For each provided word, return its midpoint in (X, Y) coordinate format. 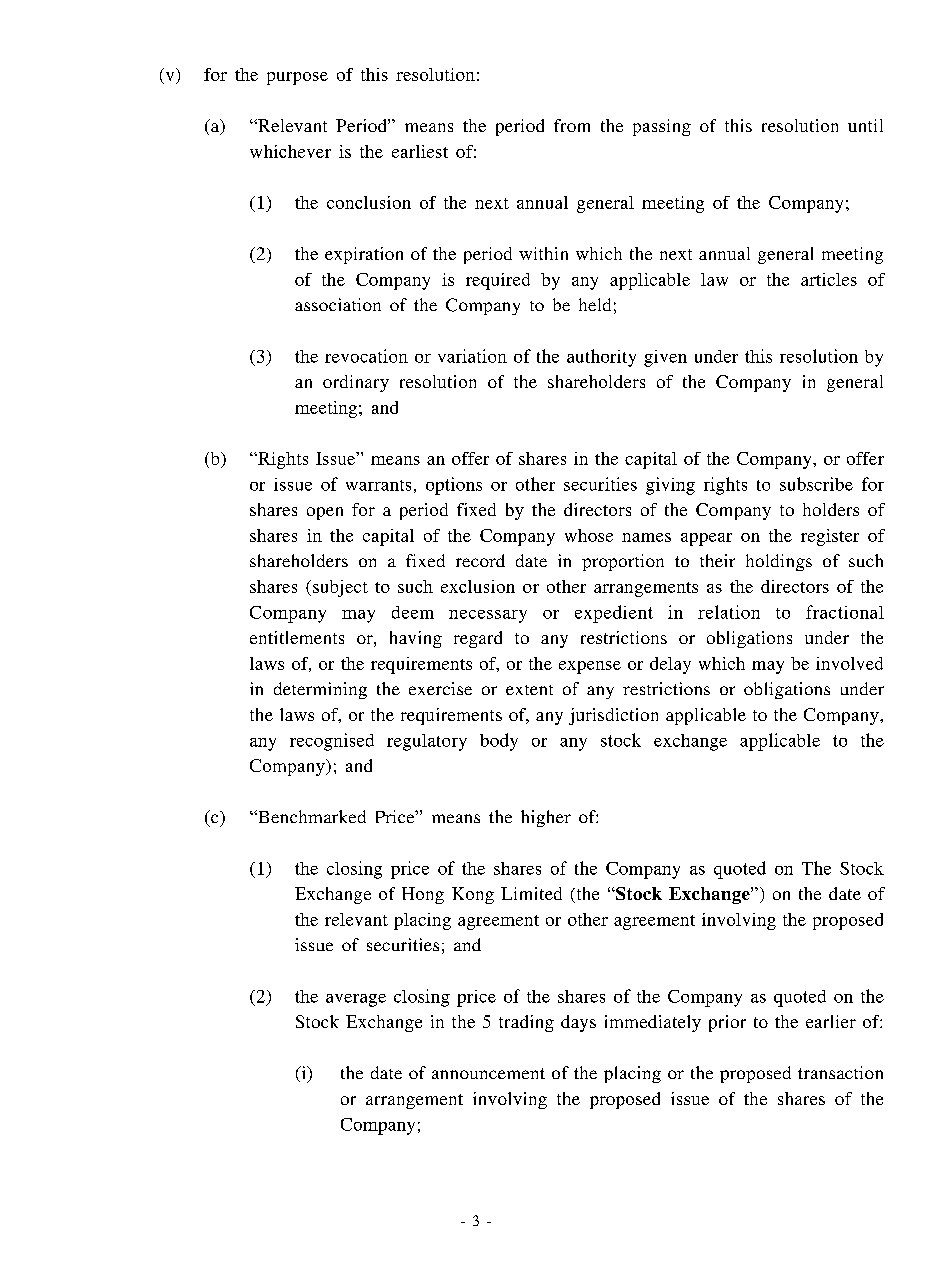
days (578, 1023)
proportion (623, 562)
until (865, 125)
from (572, 125)
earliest (420, 151)
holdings (779, 562)
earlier (831, 1021)
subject (340, 588)
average (356, 1000)
